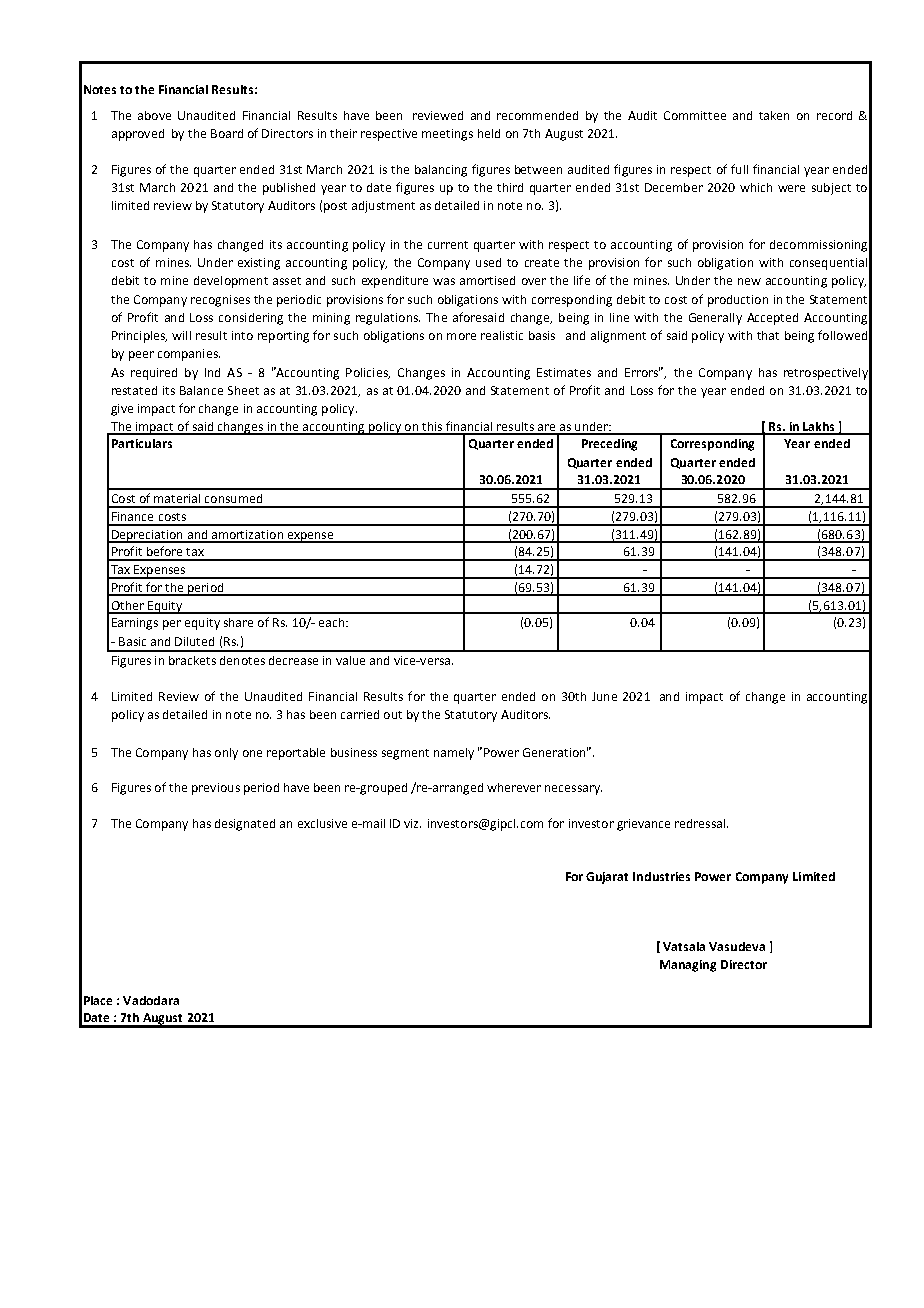 The image size is (924, 1308). Describe the element at coordinates (227, 133) in the image. I see `Board` at that location.
